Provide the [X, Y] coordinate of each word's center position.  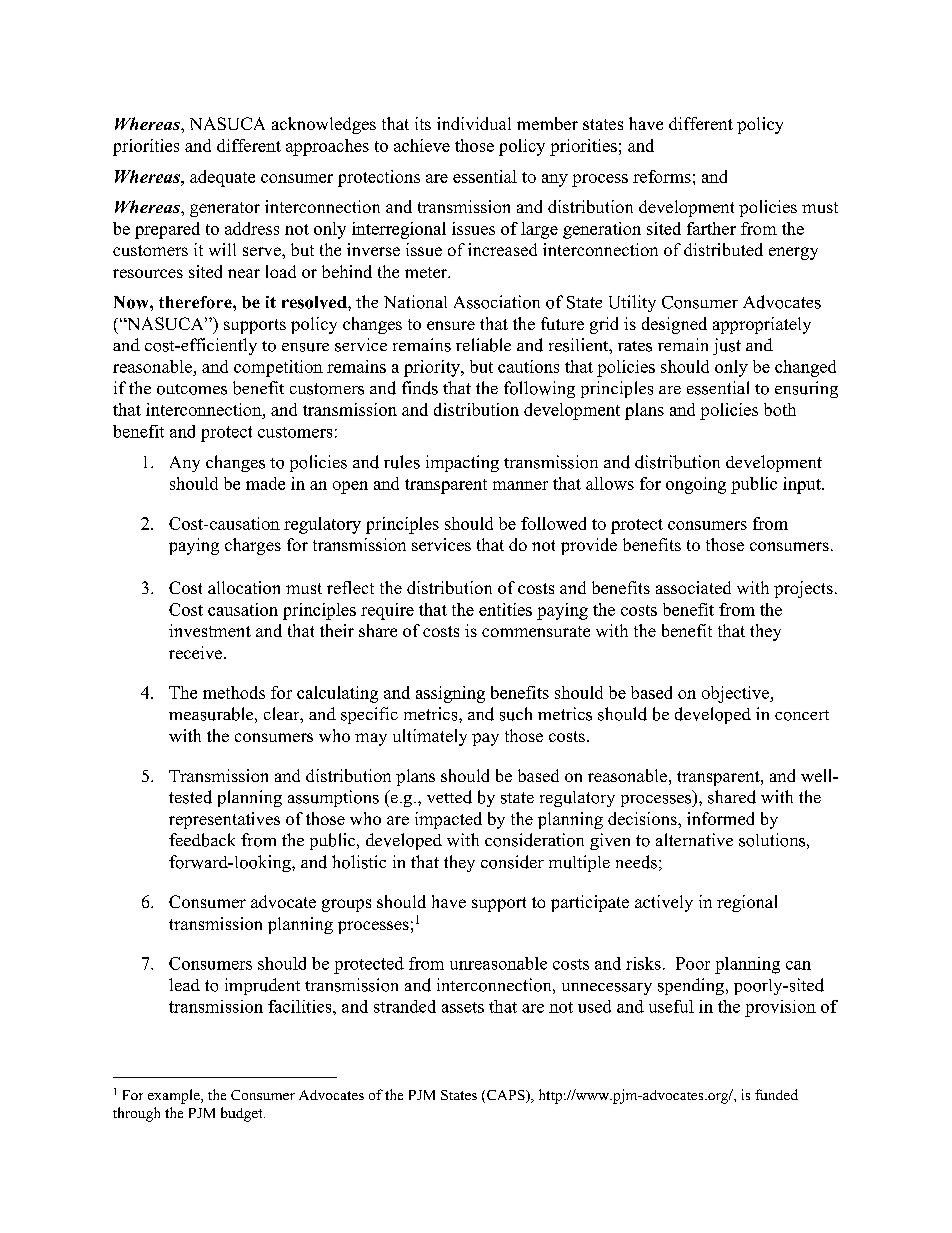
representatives [224, 820]
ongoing [696, 485]
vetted [449, 797]
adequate [222, 178]
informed [720, 818]
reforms [662, 176]
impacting [462, 463]
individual [474, 123]
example [175, 1096]
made [265, 483]
